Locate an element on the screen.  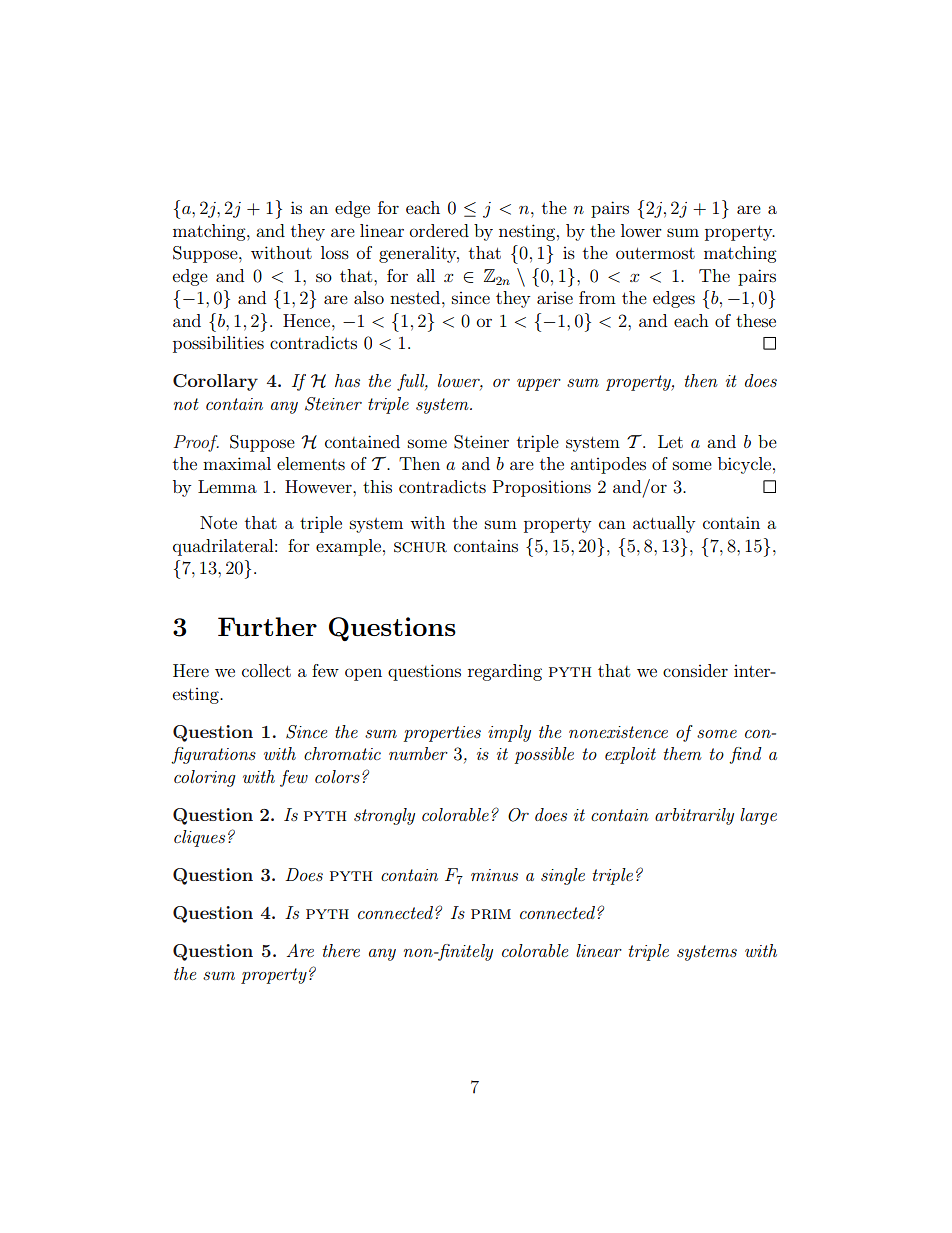
loss is located at coordinates (335, 252).
